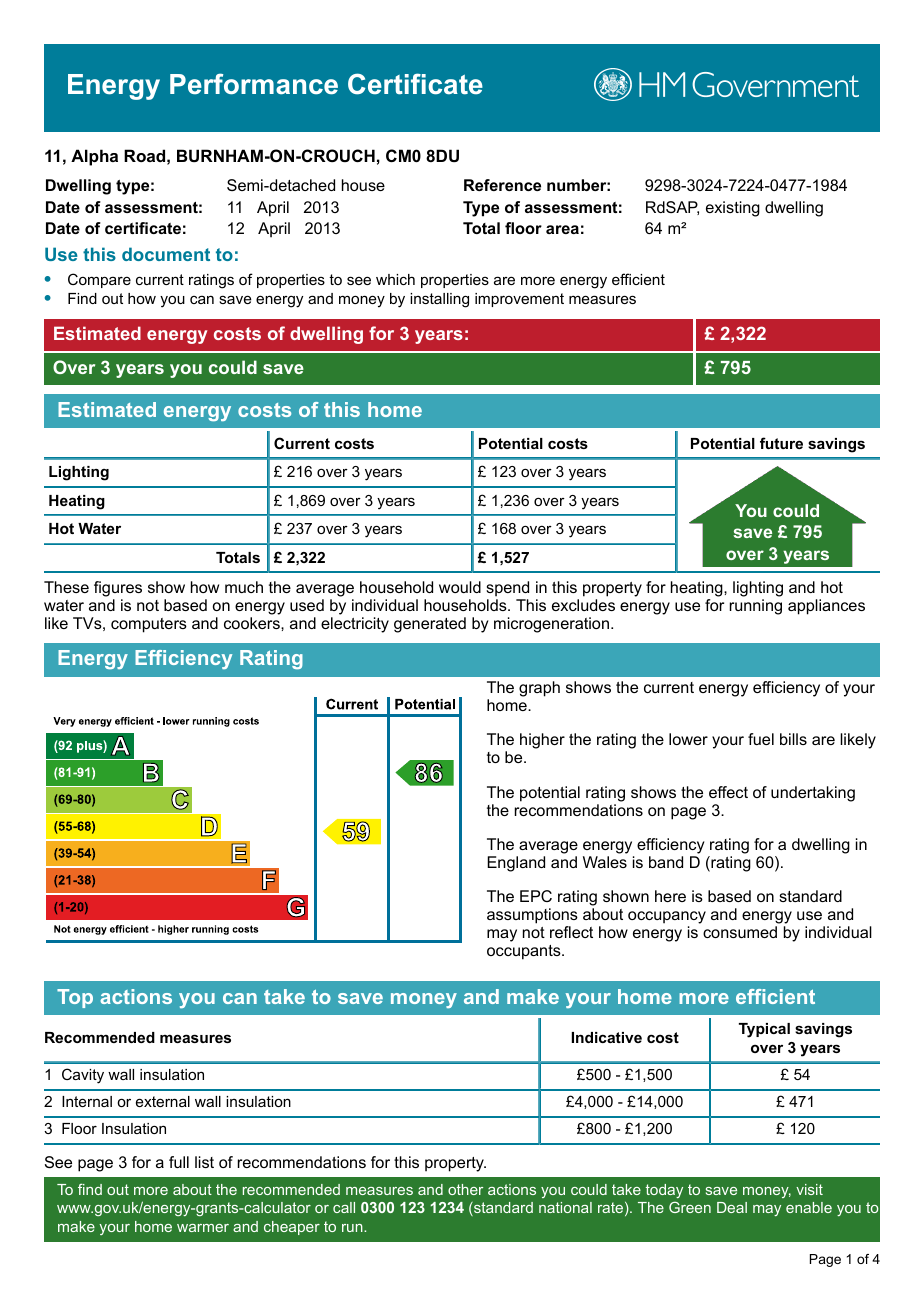  I want to click on effect, so click(728, 792).
